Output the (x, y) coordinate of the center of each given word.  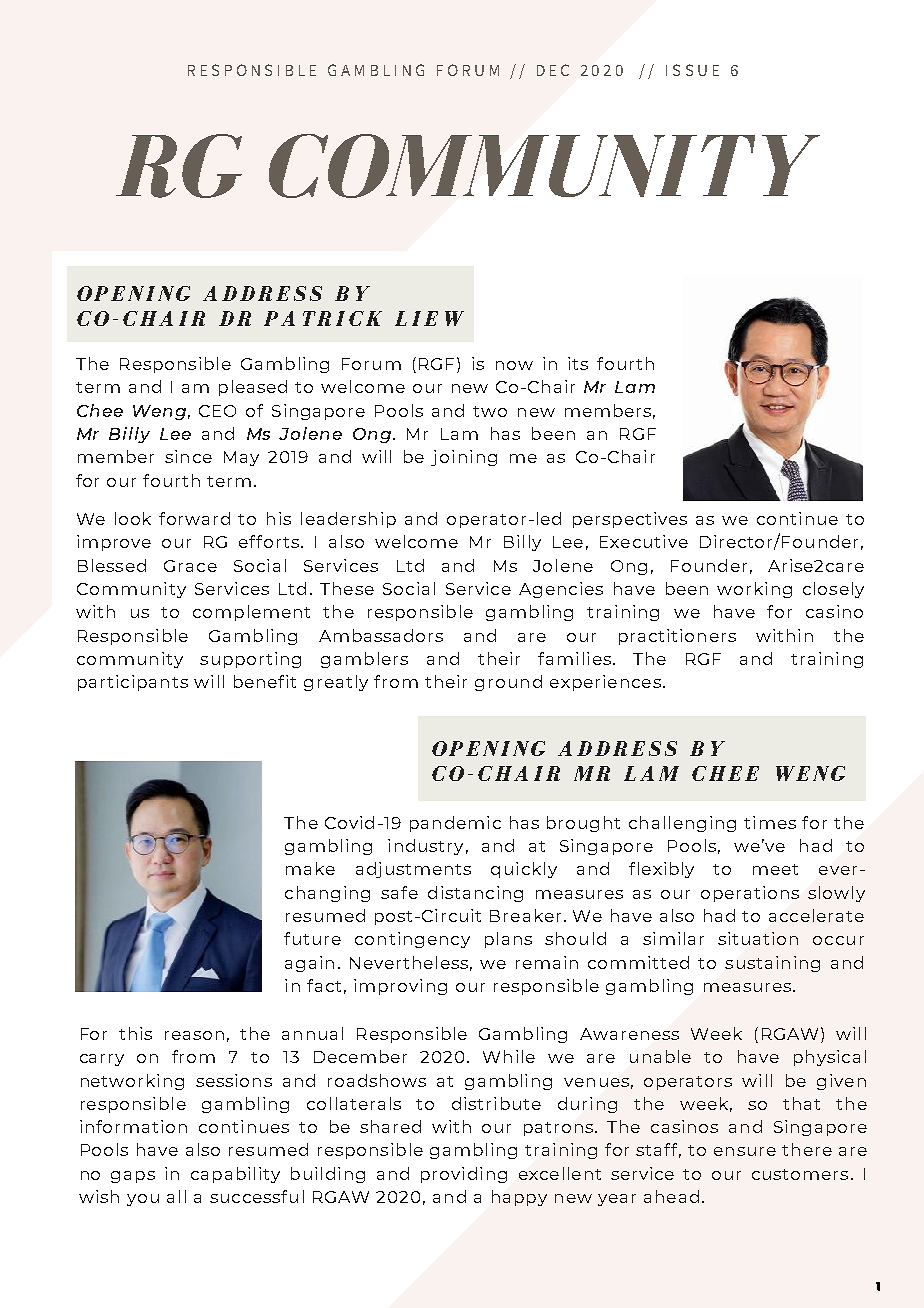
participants (133, 683)
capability (235, 1175)
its (578, 363)
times (770, 822)
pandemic (455, 824)
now (514, 365)
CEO (217, 411)
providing (464, 1175)
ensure (745, 1151)
